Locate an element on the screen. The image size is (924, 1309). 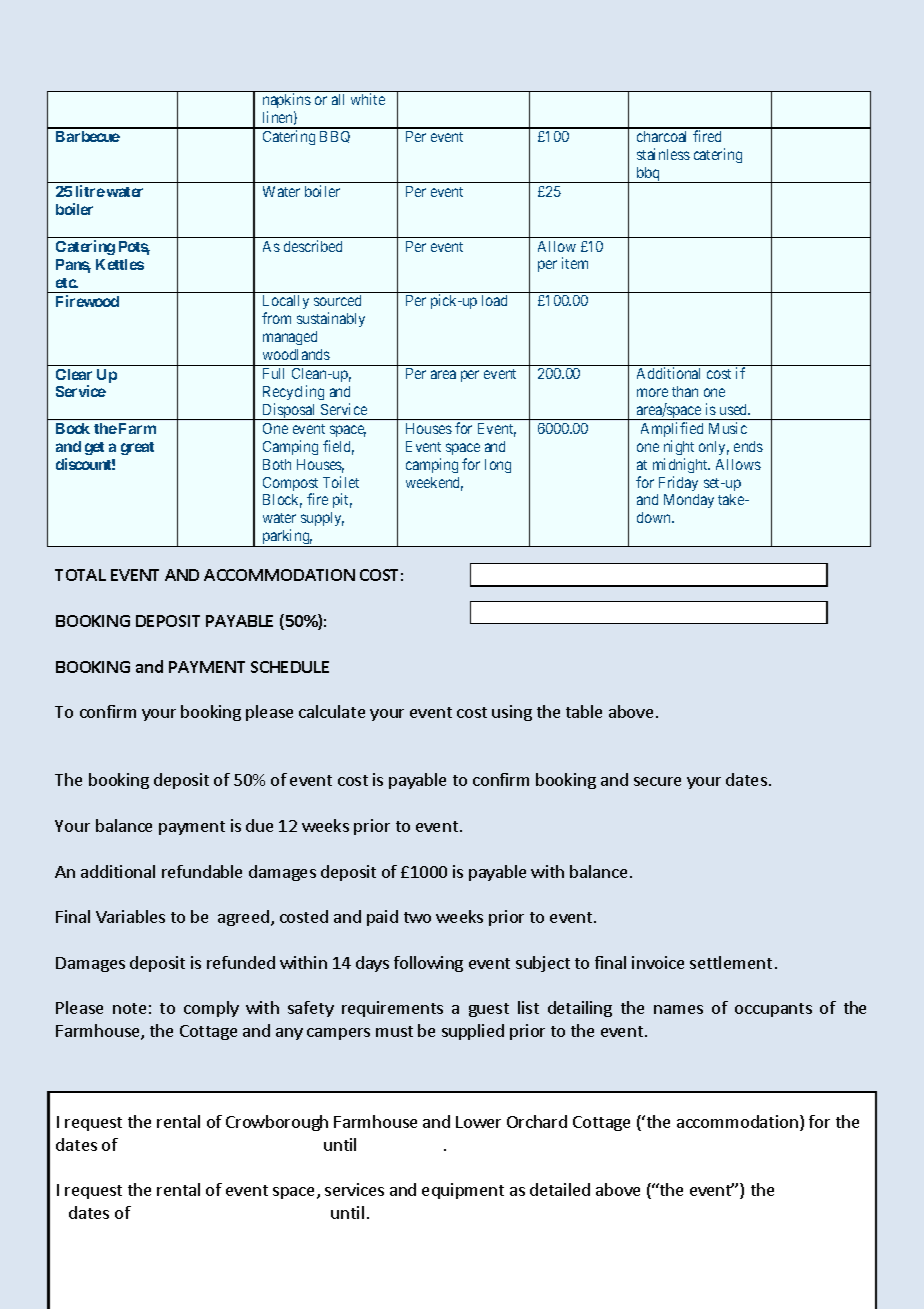
table is located at coordinates (584, 711).
